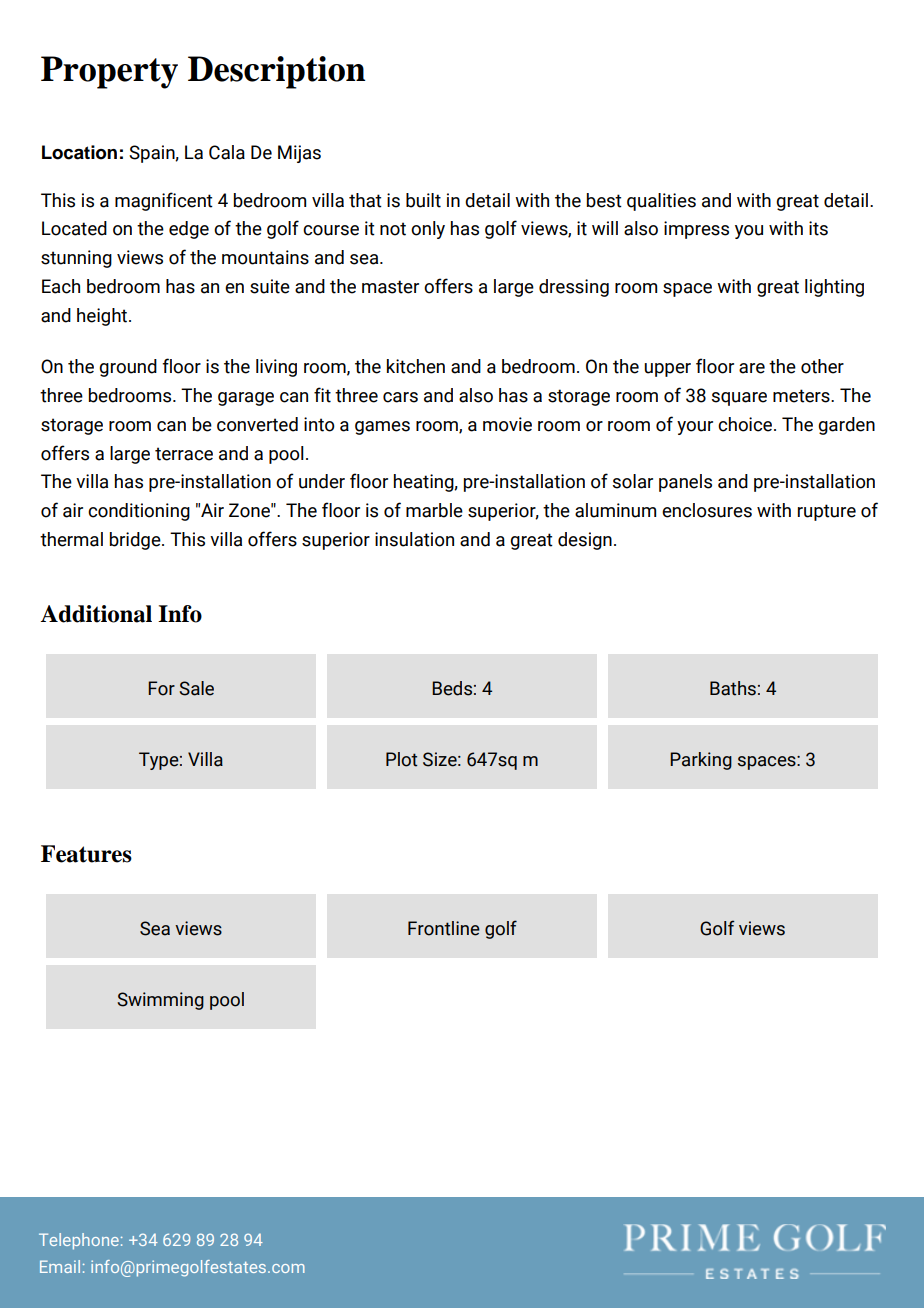 This screenshot has height=1308, width=924. What do you see at coordinates (661, 202) in the screenshot?
I see `qualities` at bounding box center [661, 202].
